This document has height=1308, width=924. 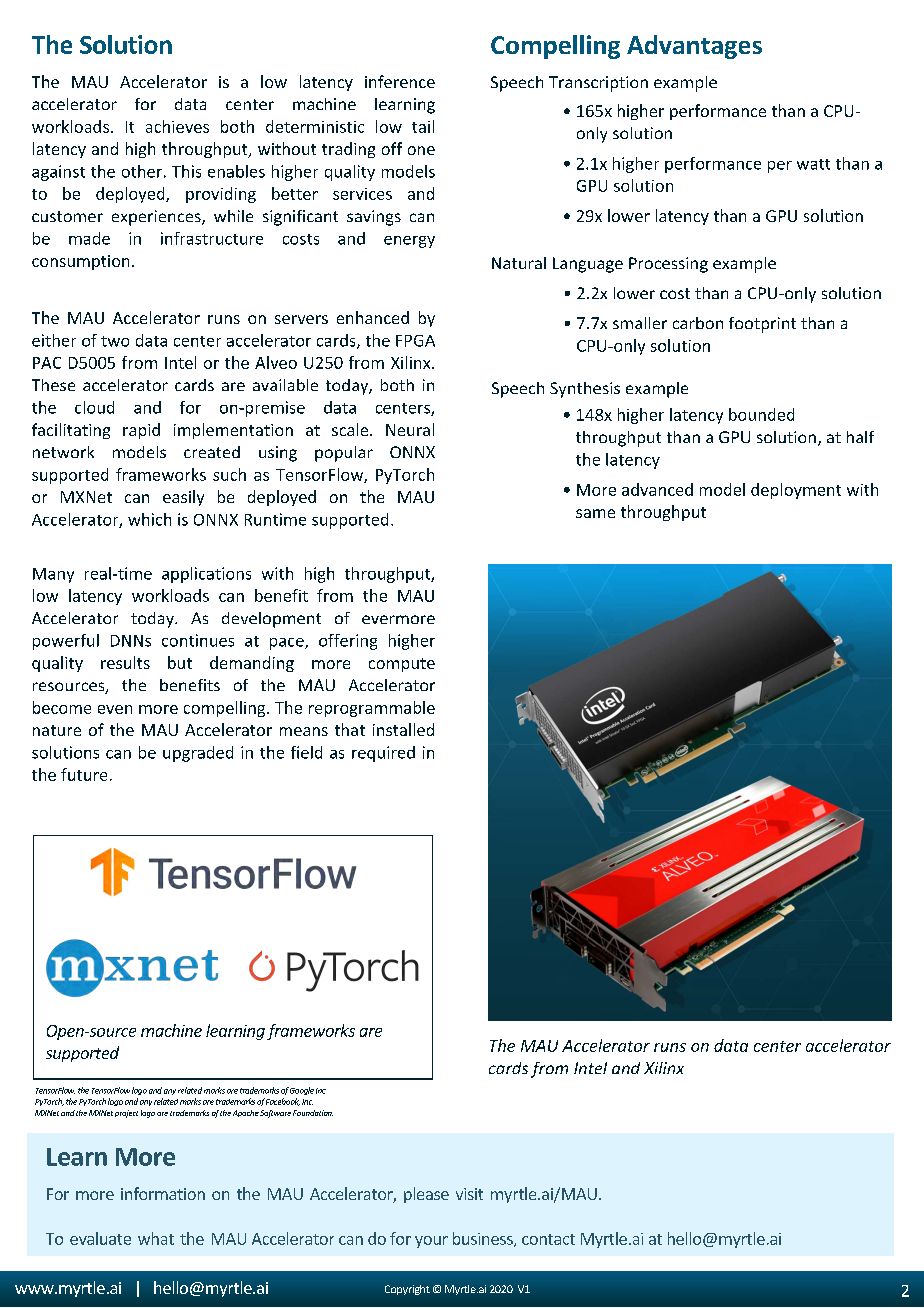 What do you see at coordinates (156, 1238) in the document?
I see `what` at bounding box center [156, 1238].
